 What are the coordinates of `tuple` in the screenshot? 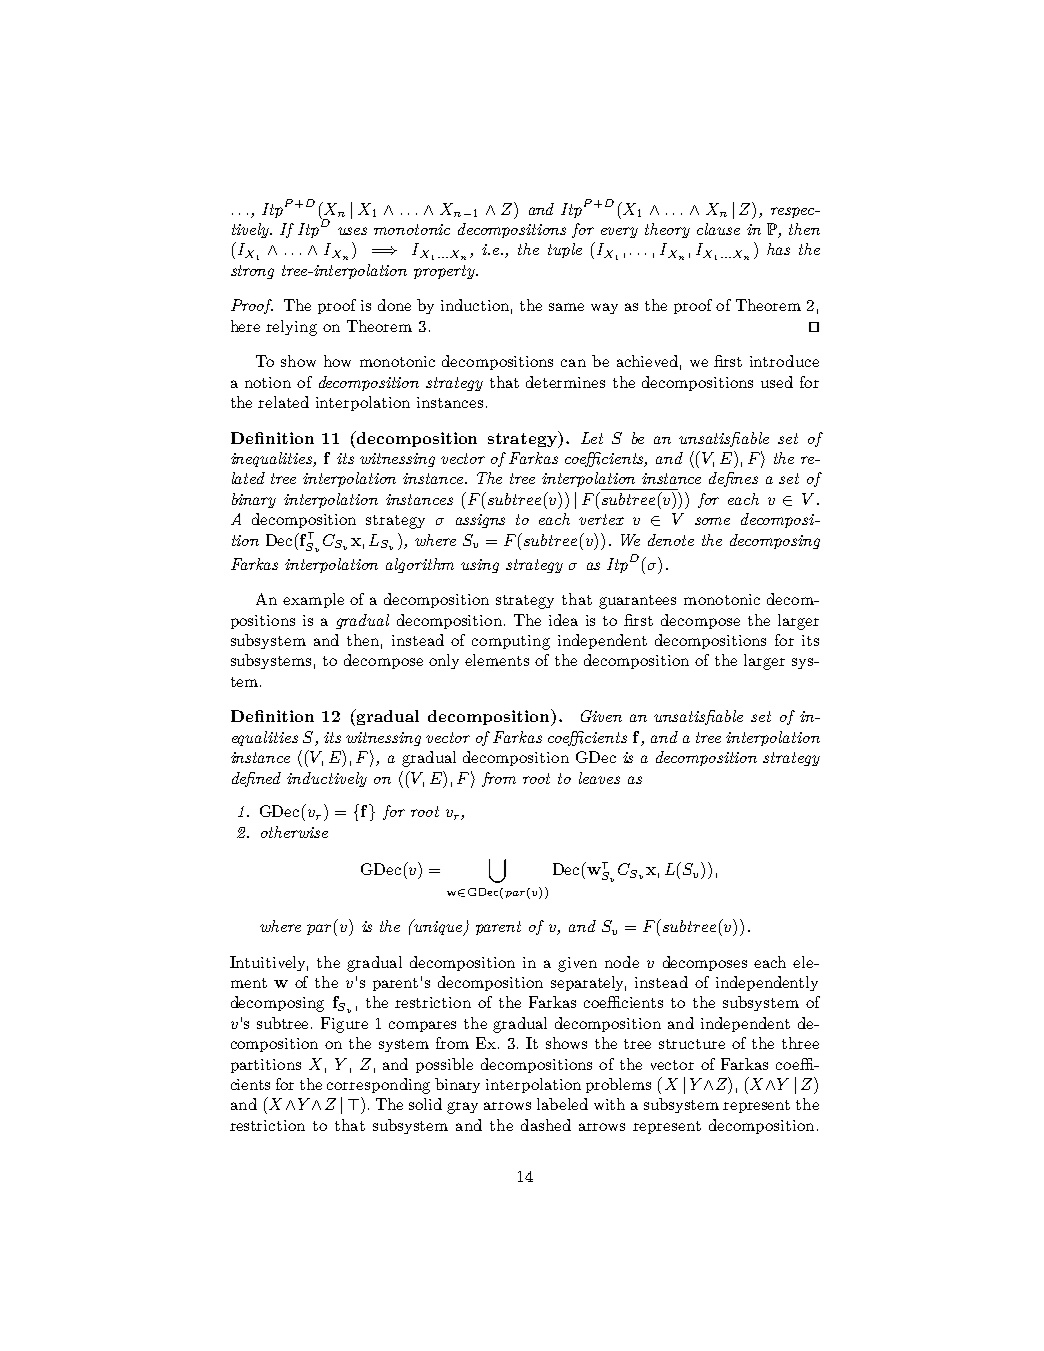 It's located at (565, 250).
